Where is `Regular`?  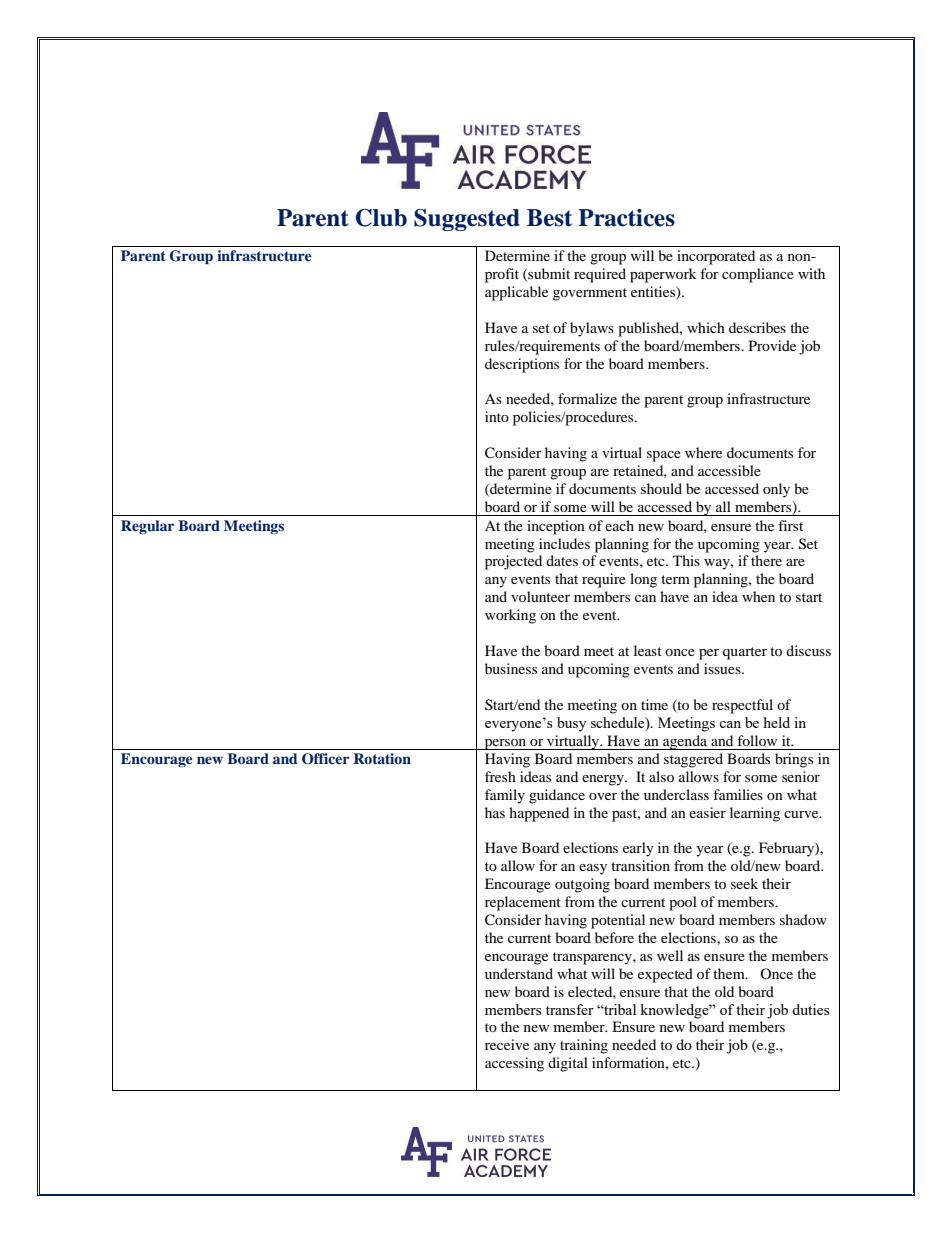 Regular is located at coordinates (147, 527).
